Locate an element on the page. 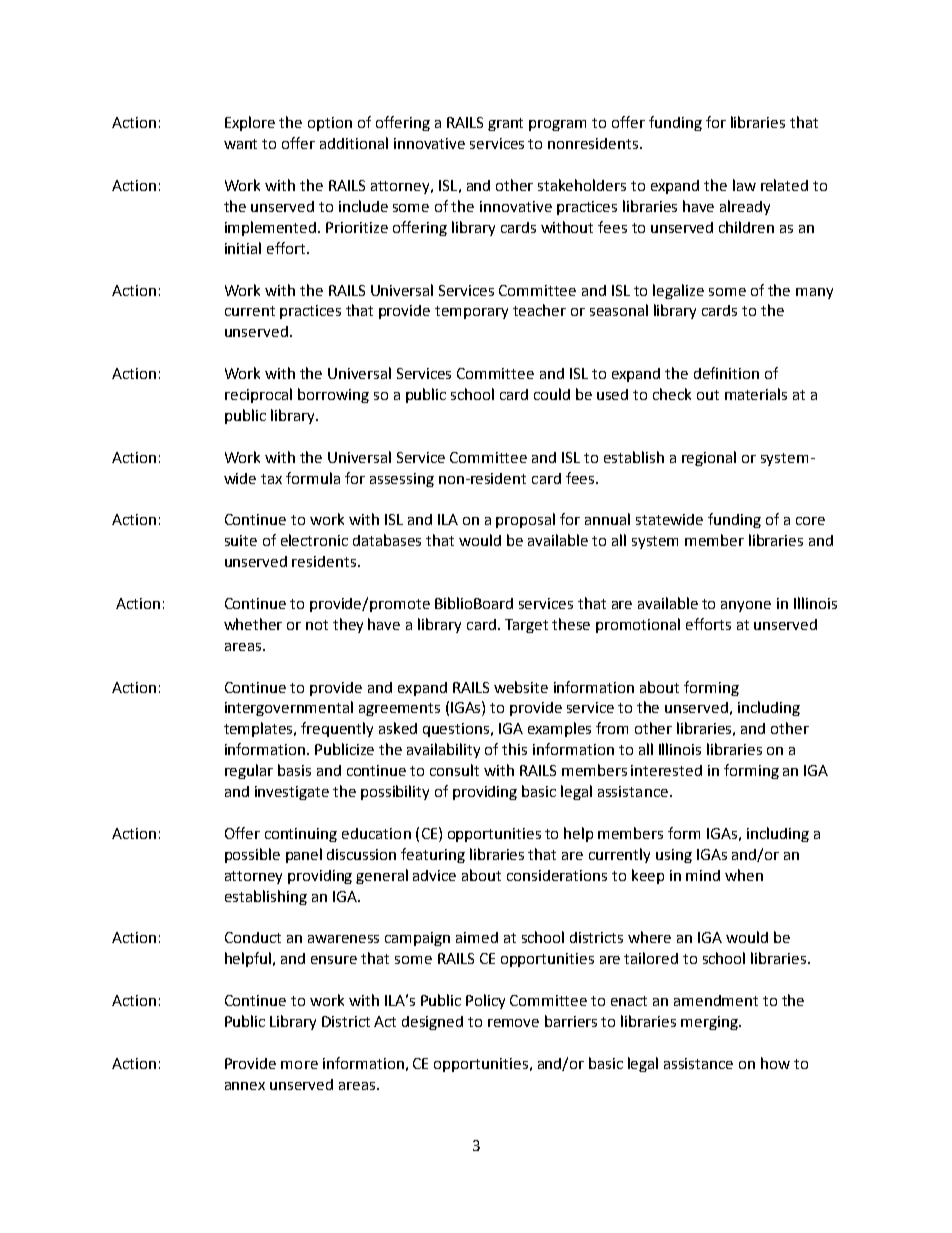 The width and height of the image is (952, 1233). anyone is located at coordinates (746, 606).
